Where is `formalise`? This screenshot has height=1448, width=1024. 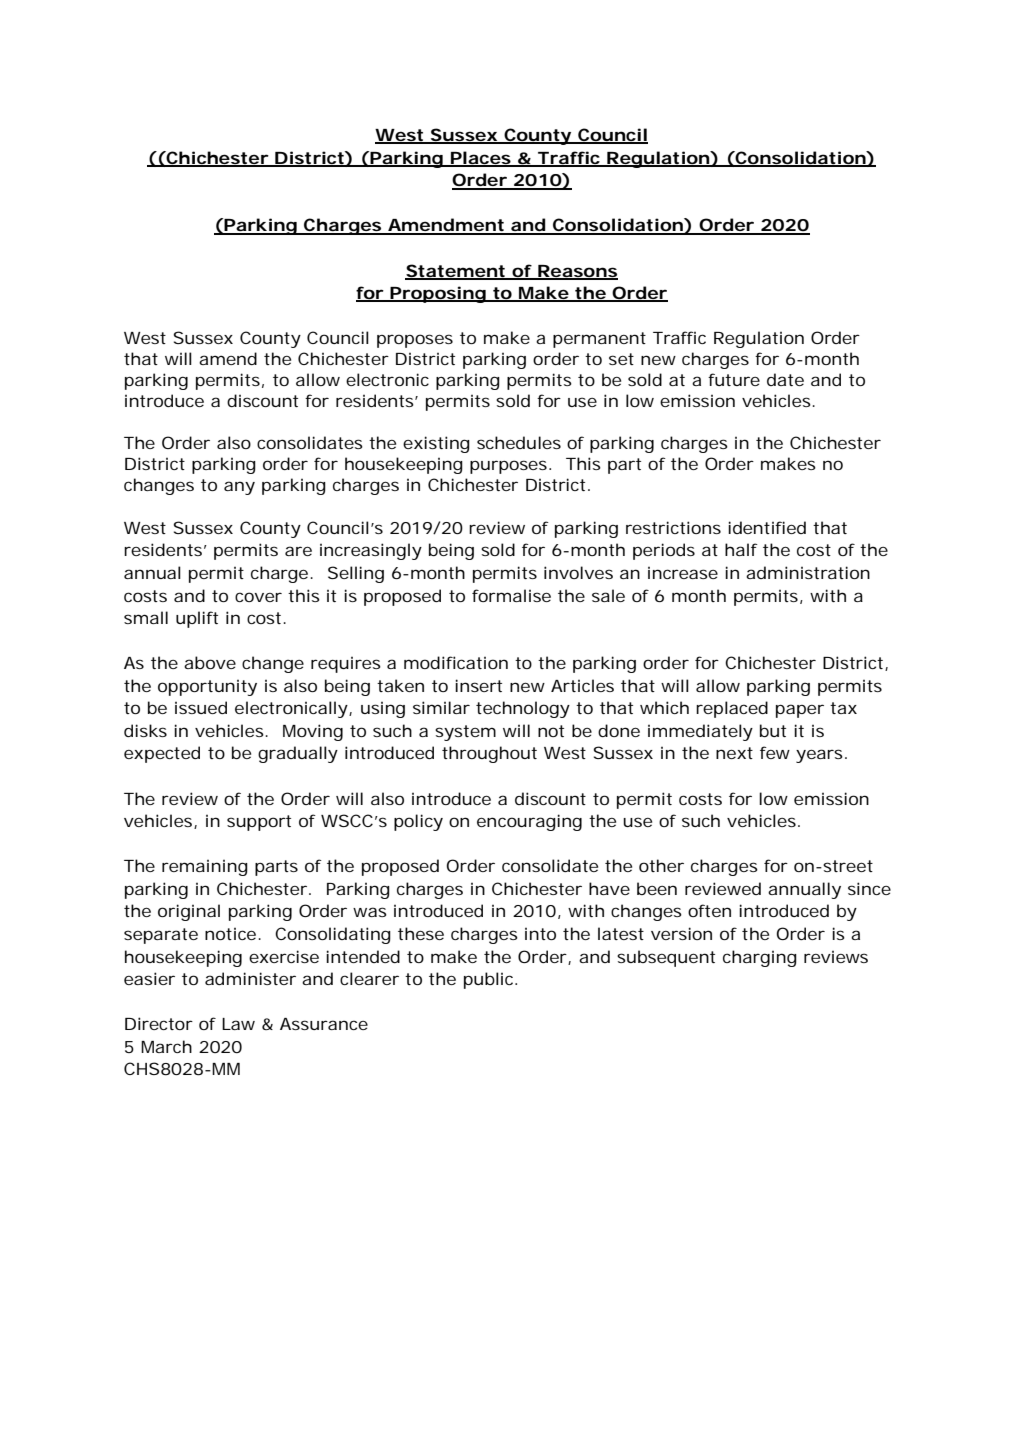 formalise is located at coordinates (511, 595).
